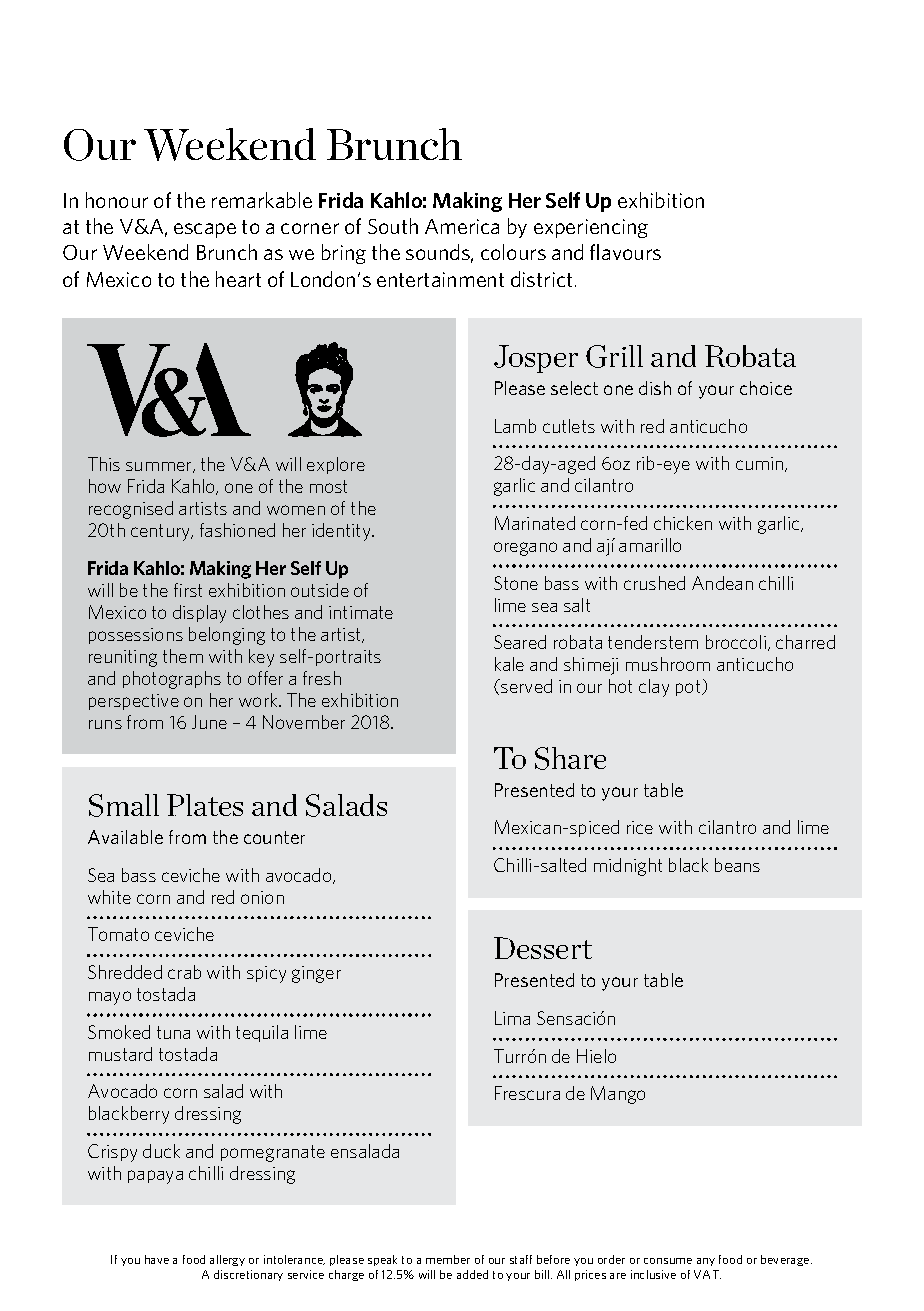  What do you see at coordinates (722, 583) in the screenshot?
I see `Andean` at bounding box center [722, 583].
